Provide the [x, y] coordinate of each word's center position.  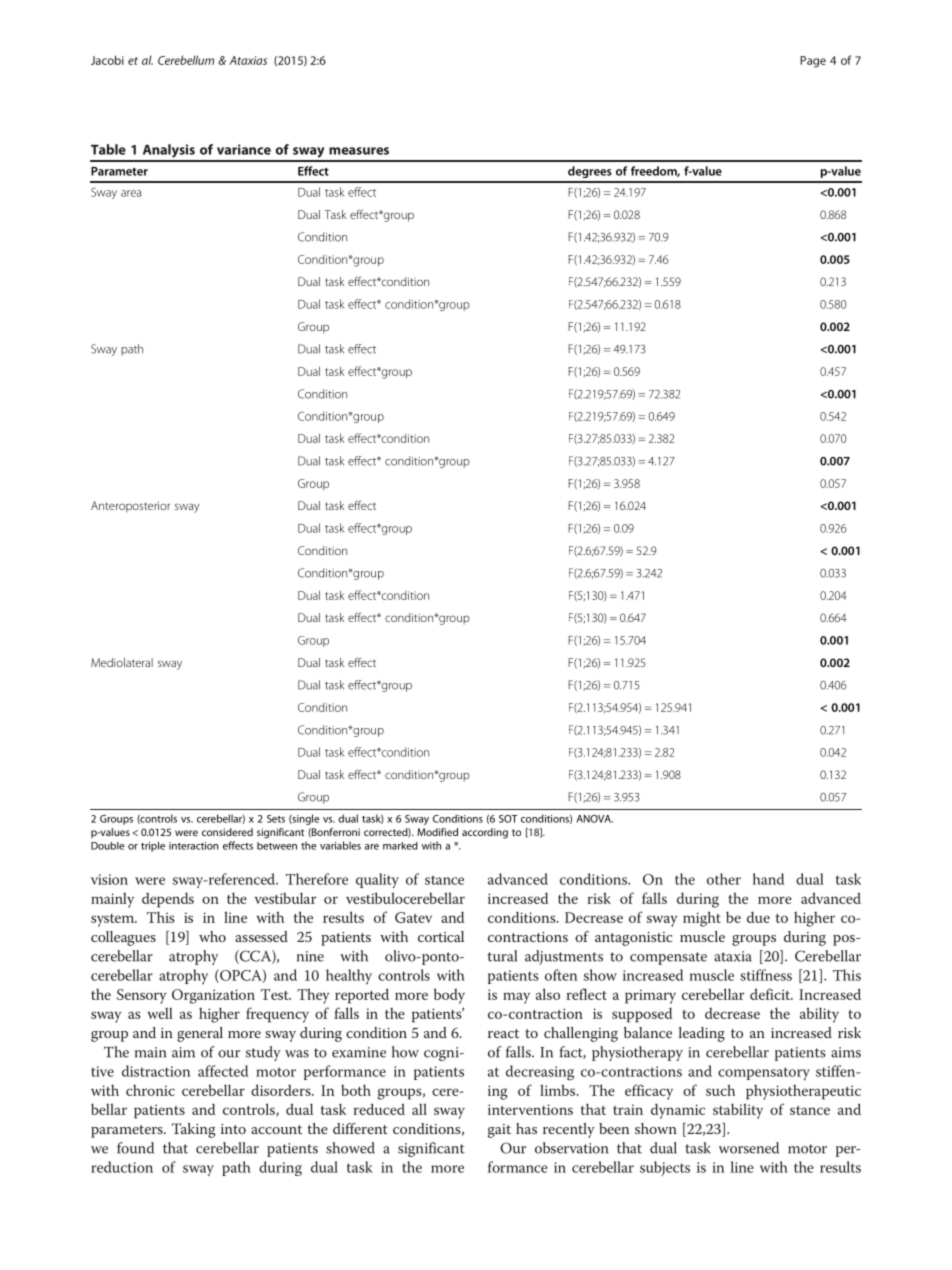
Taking [194, 1130]
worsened [749, 1148]
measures [359, 151]
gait [499, 1131]
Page [813, 62]
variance [244, 149]
